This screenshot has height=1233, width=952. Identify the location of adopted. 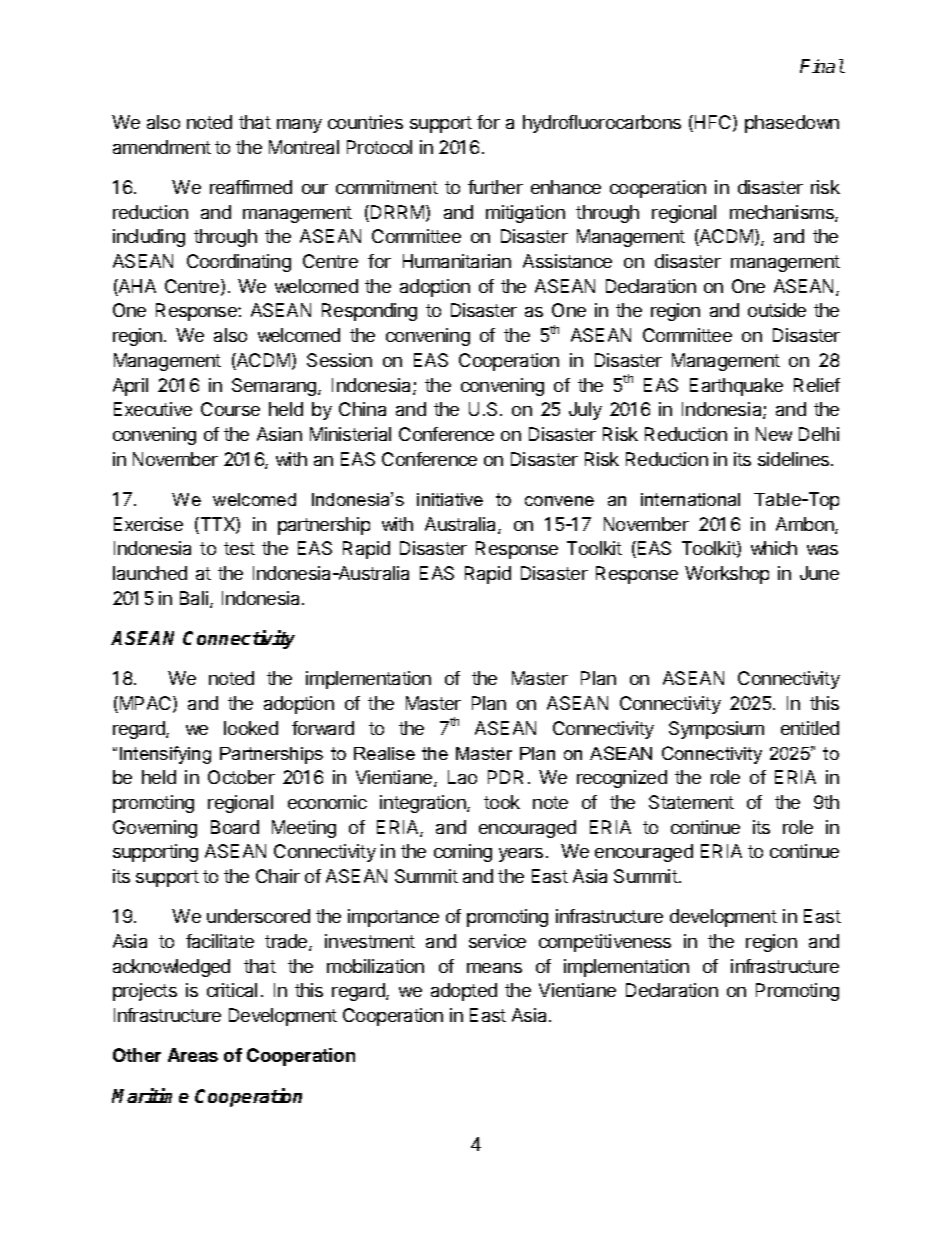
(464, 992).
